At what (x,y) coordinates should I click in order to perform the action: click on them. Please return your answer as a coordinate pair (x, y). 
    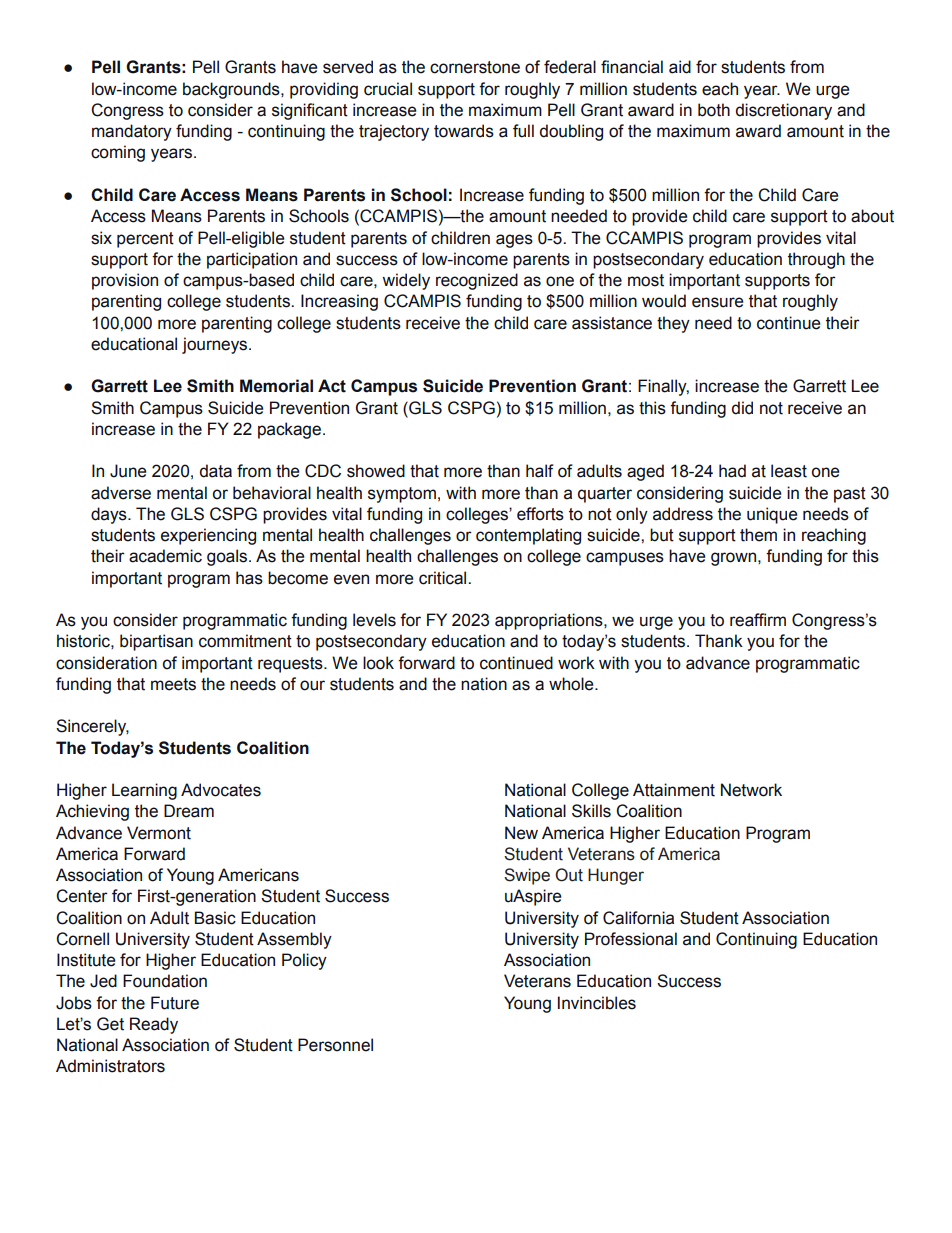
    Looking at the image, I should click on (758, 535).
